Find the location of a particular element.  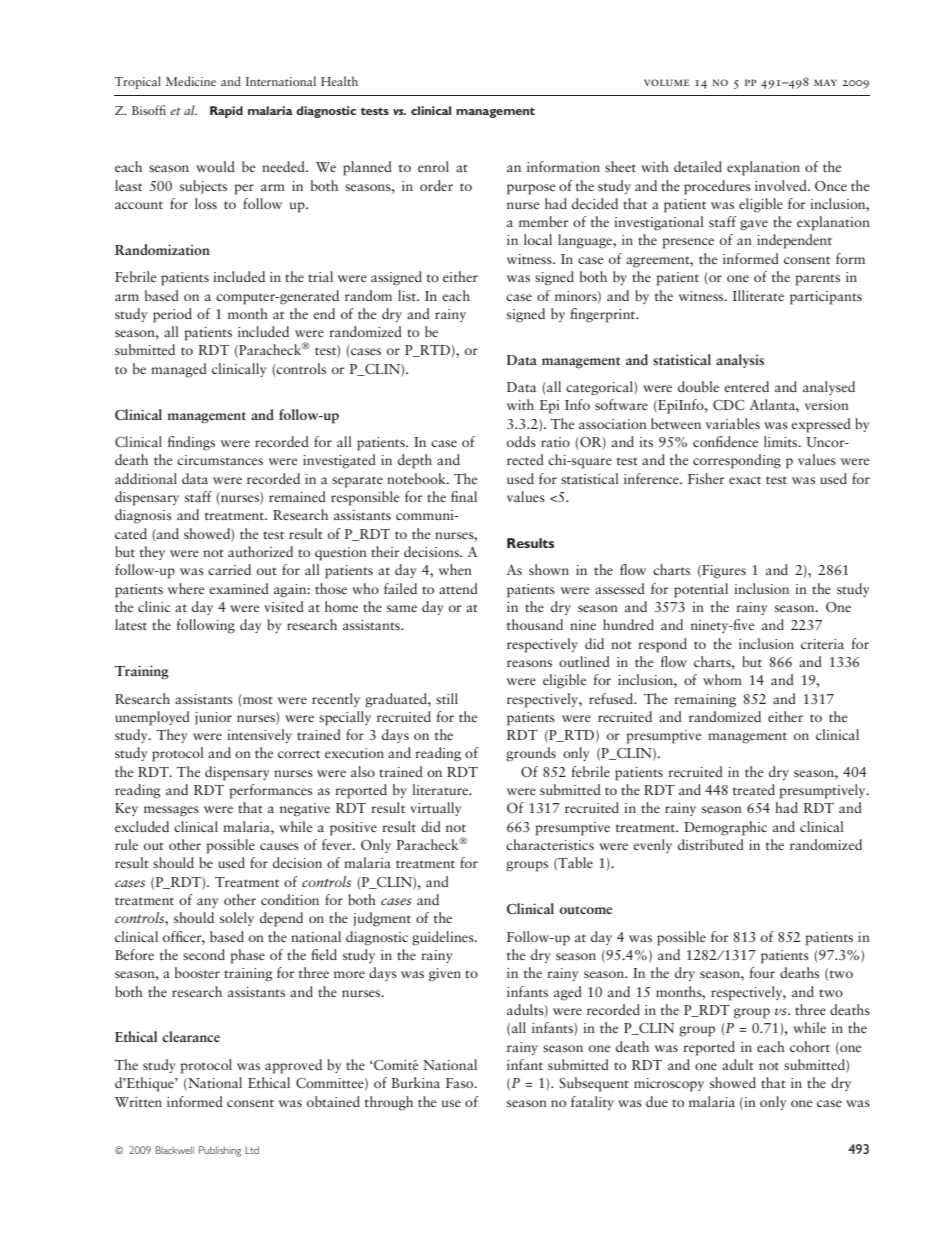

Rapid is located at coordinates (226, 112).
